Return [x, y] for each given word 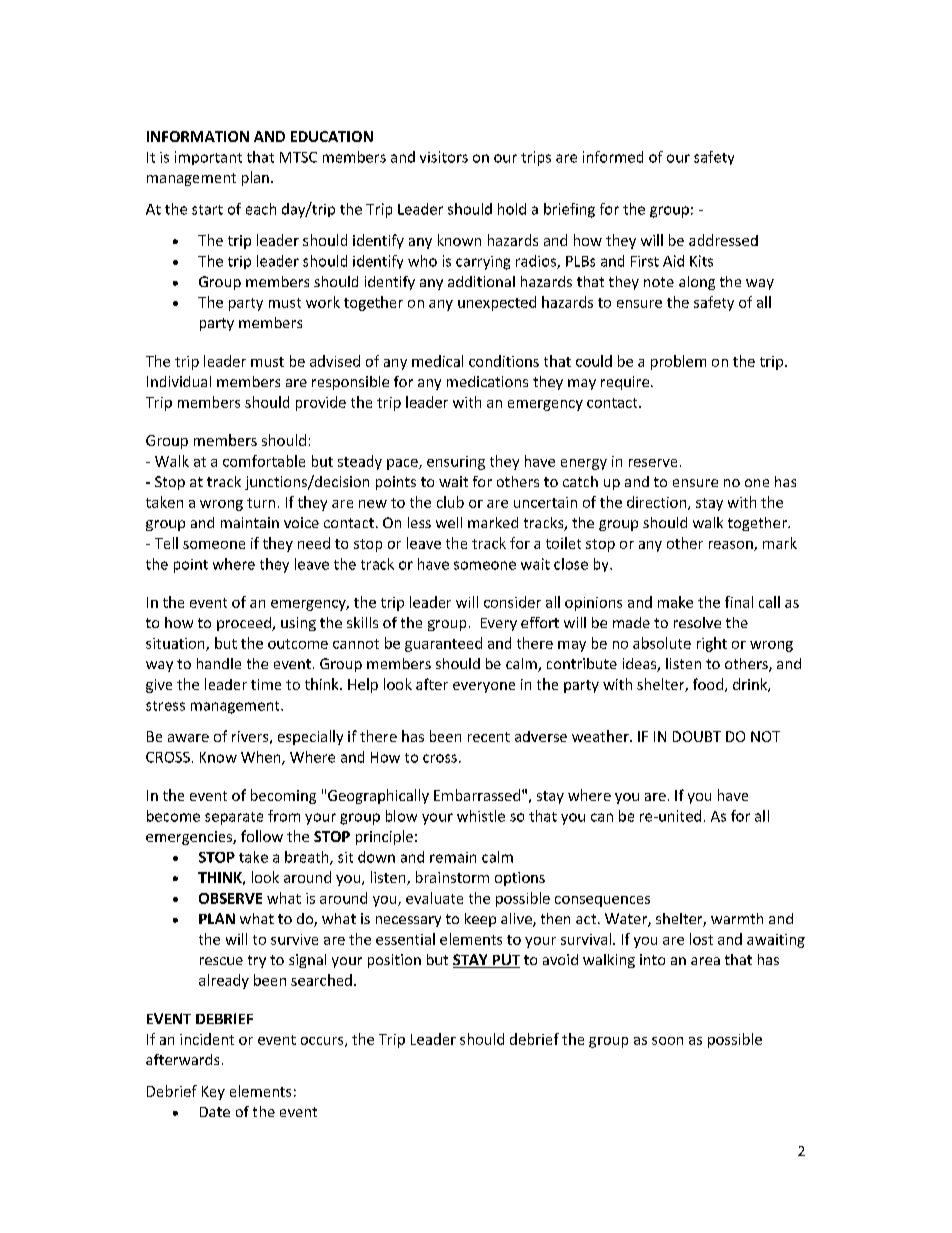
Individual [179, 381]
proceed [245, 624]
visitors [444, 157]
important [208, 158]
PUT [505, 961]
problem [678, 362]
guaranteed [443, 644]
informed [613, 157]
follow [262, 836]
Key [213, 1093]
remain [453, 857]
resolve [697, 622]
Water [627, 920]
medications [487, 381]
